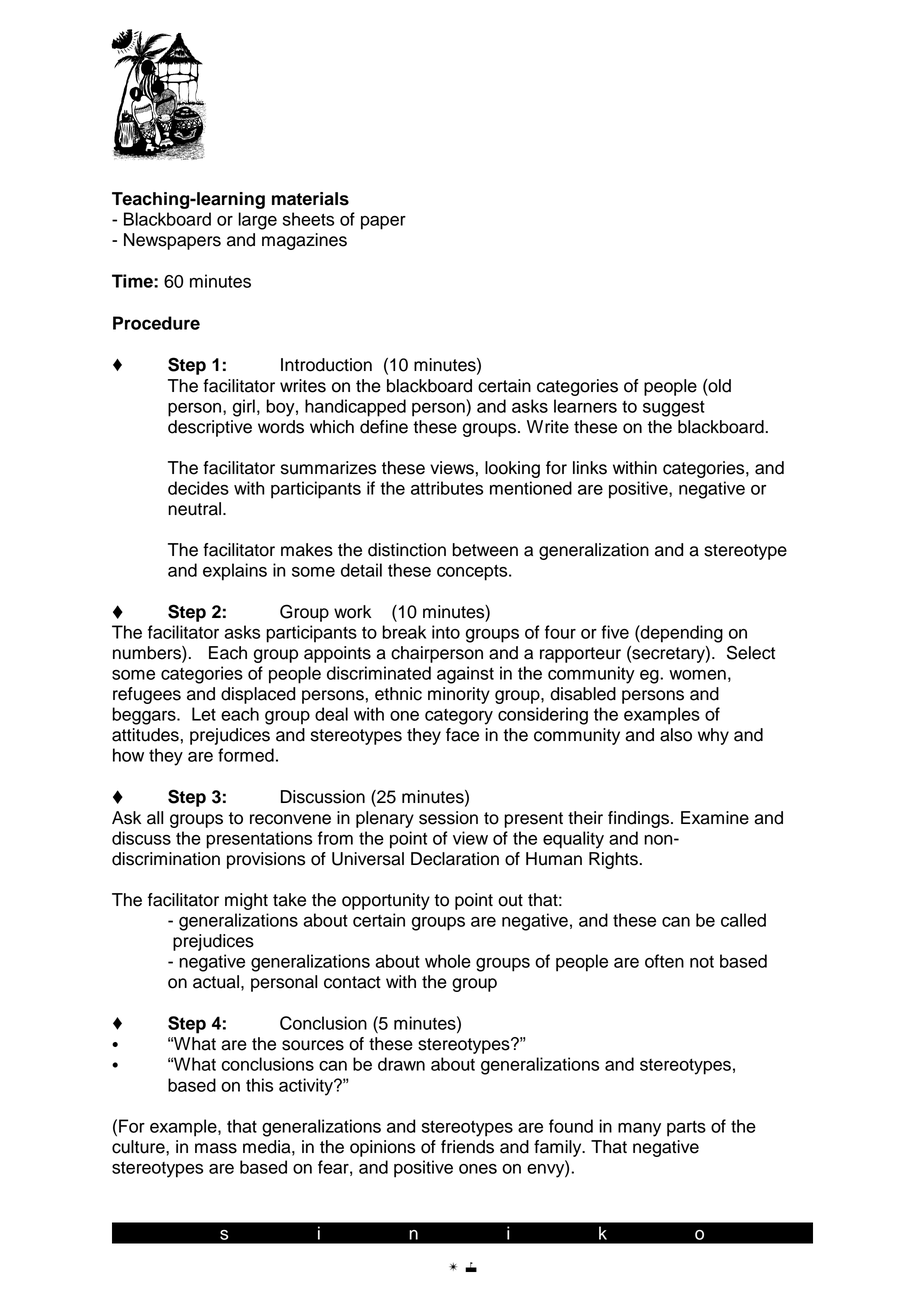 This screenshot has width=924, height=1308. I want to click on sheets, so click(308, 219).
